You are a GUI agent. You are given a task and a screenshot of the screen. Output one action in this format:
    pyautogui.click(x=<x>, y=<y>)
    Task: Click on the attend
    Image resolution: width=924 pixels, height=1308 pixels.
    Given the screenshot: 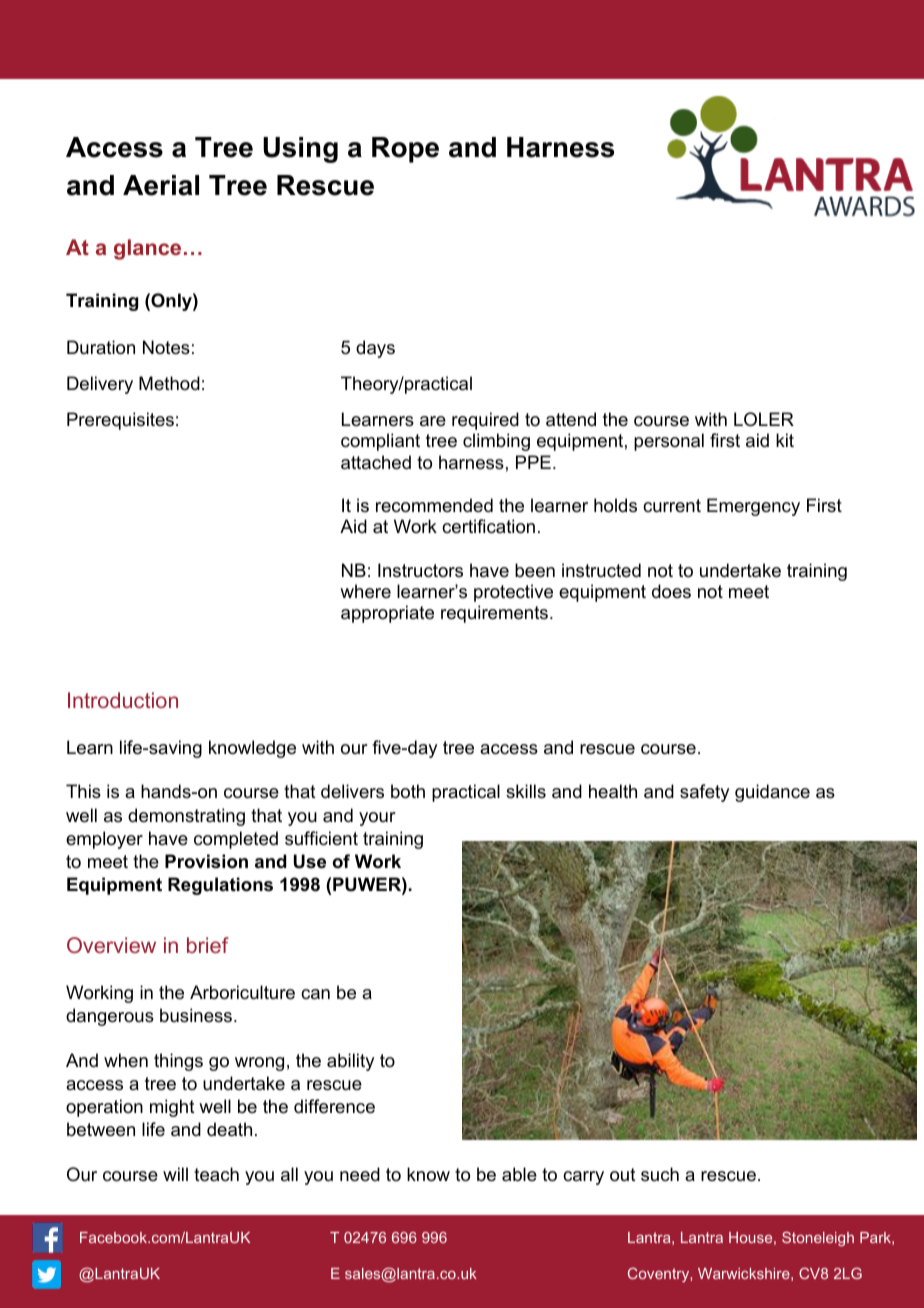 What is the action you would take?
    pyautogui.click(x=571, y=419)
